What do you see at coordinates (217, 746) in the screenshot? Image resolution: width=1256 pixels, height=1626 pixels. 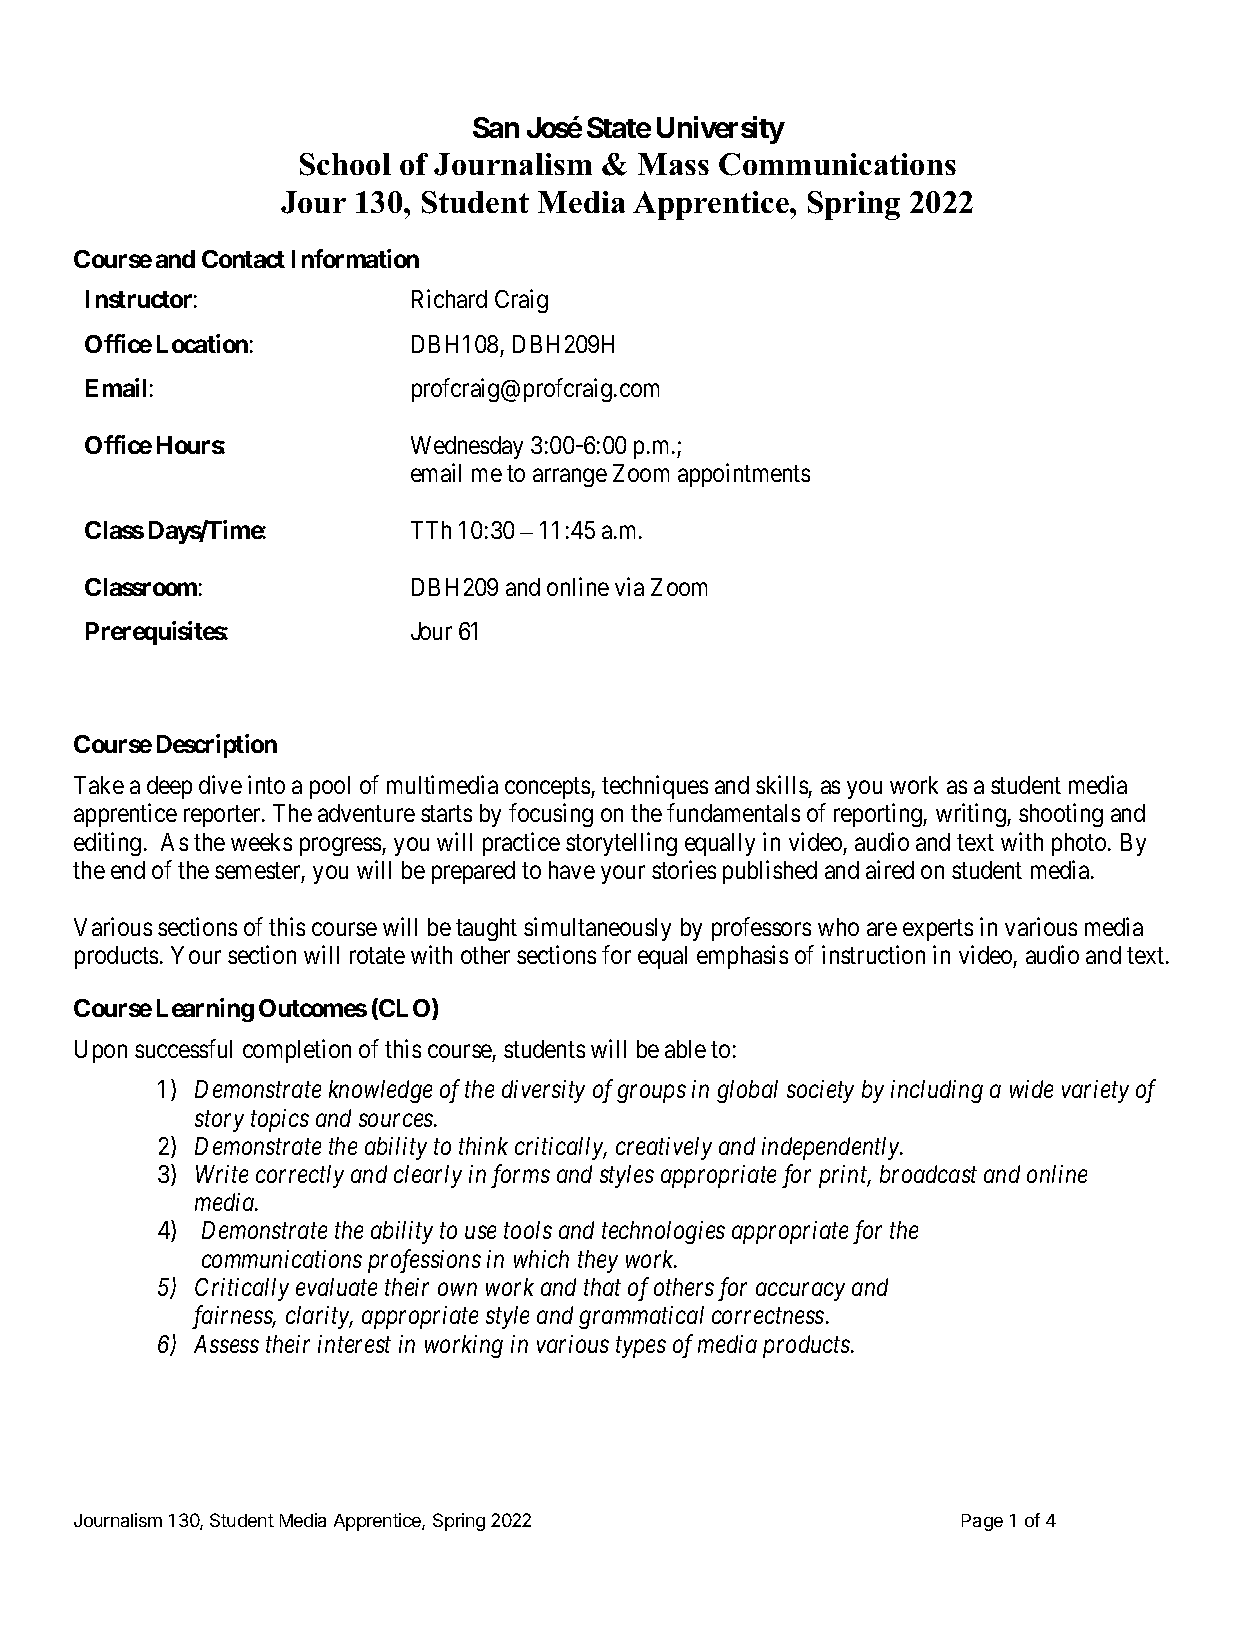 I see `Description` at bounding box center [217, 746].
